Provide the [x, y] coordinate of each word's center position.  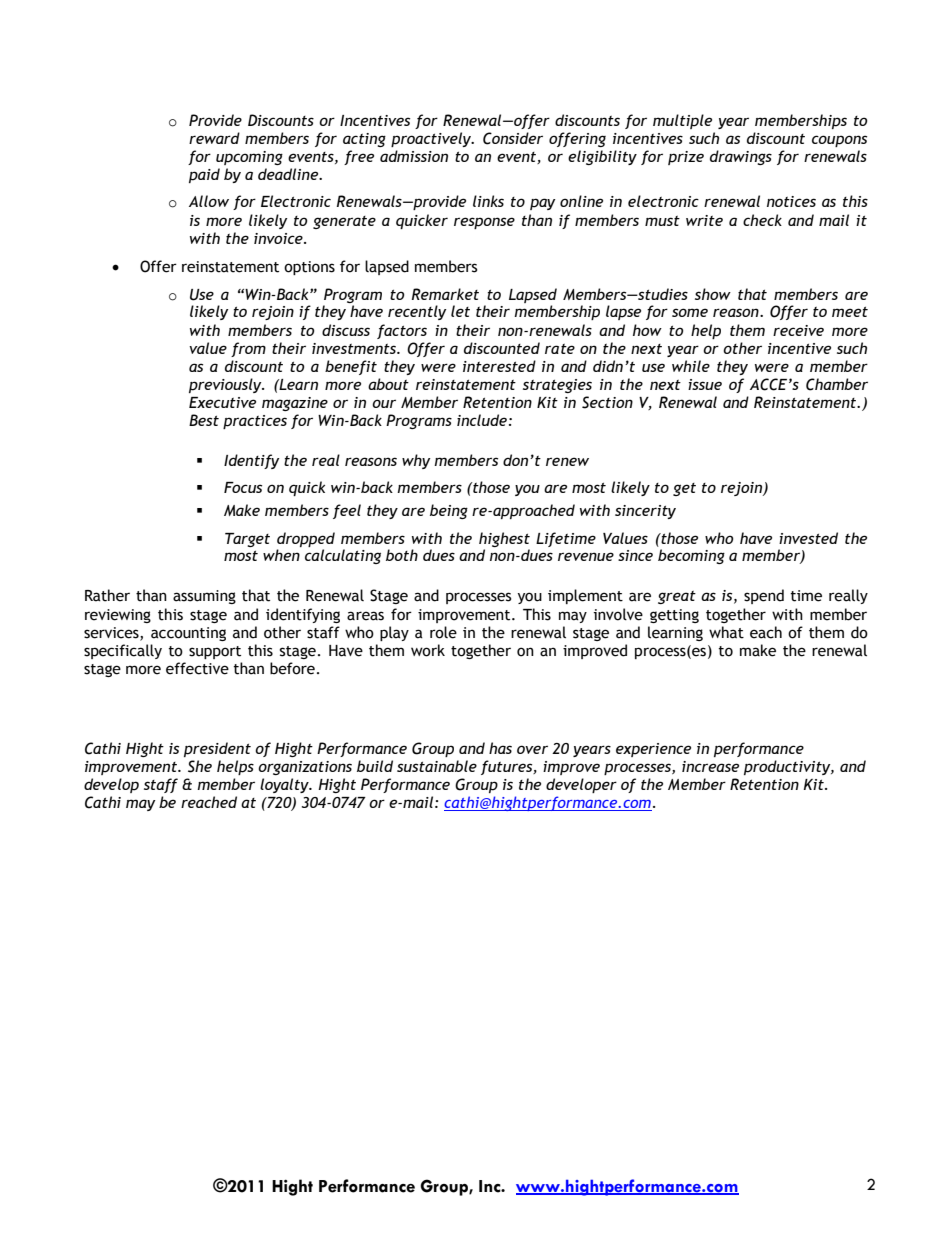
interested [499, 366]
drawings [741, 157]
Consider [513, 138]
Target [247, 540]
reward [214, 138]
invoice [279, 238]
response [484, 223]
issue [705, 384]
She [200, 766]
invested [808, 538]
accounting [188, 634]
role [443, 632]
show [713, 294]
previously [226, 385]
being [449, 511]
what [726, 632]
